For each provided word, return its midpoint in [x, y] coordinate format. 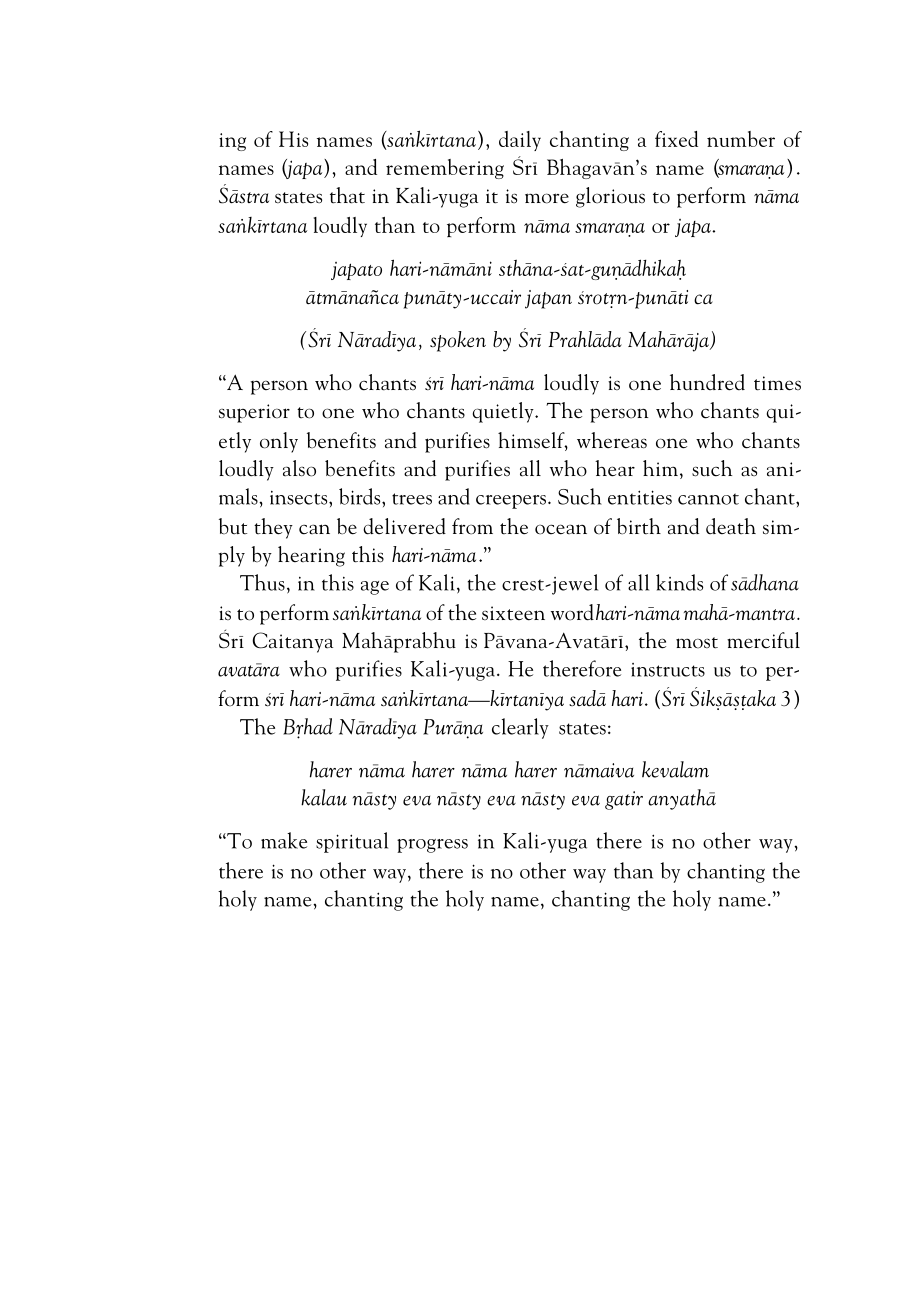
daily [520, 141]
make [284, 840]
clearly [520, 728]
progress [432, 846]
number [741, 139]
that [347, 195]
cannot [708, 499]
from [472, 526]
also [299, 468]
